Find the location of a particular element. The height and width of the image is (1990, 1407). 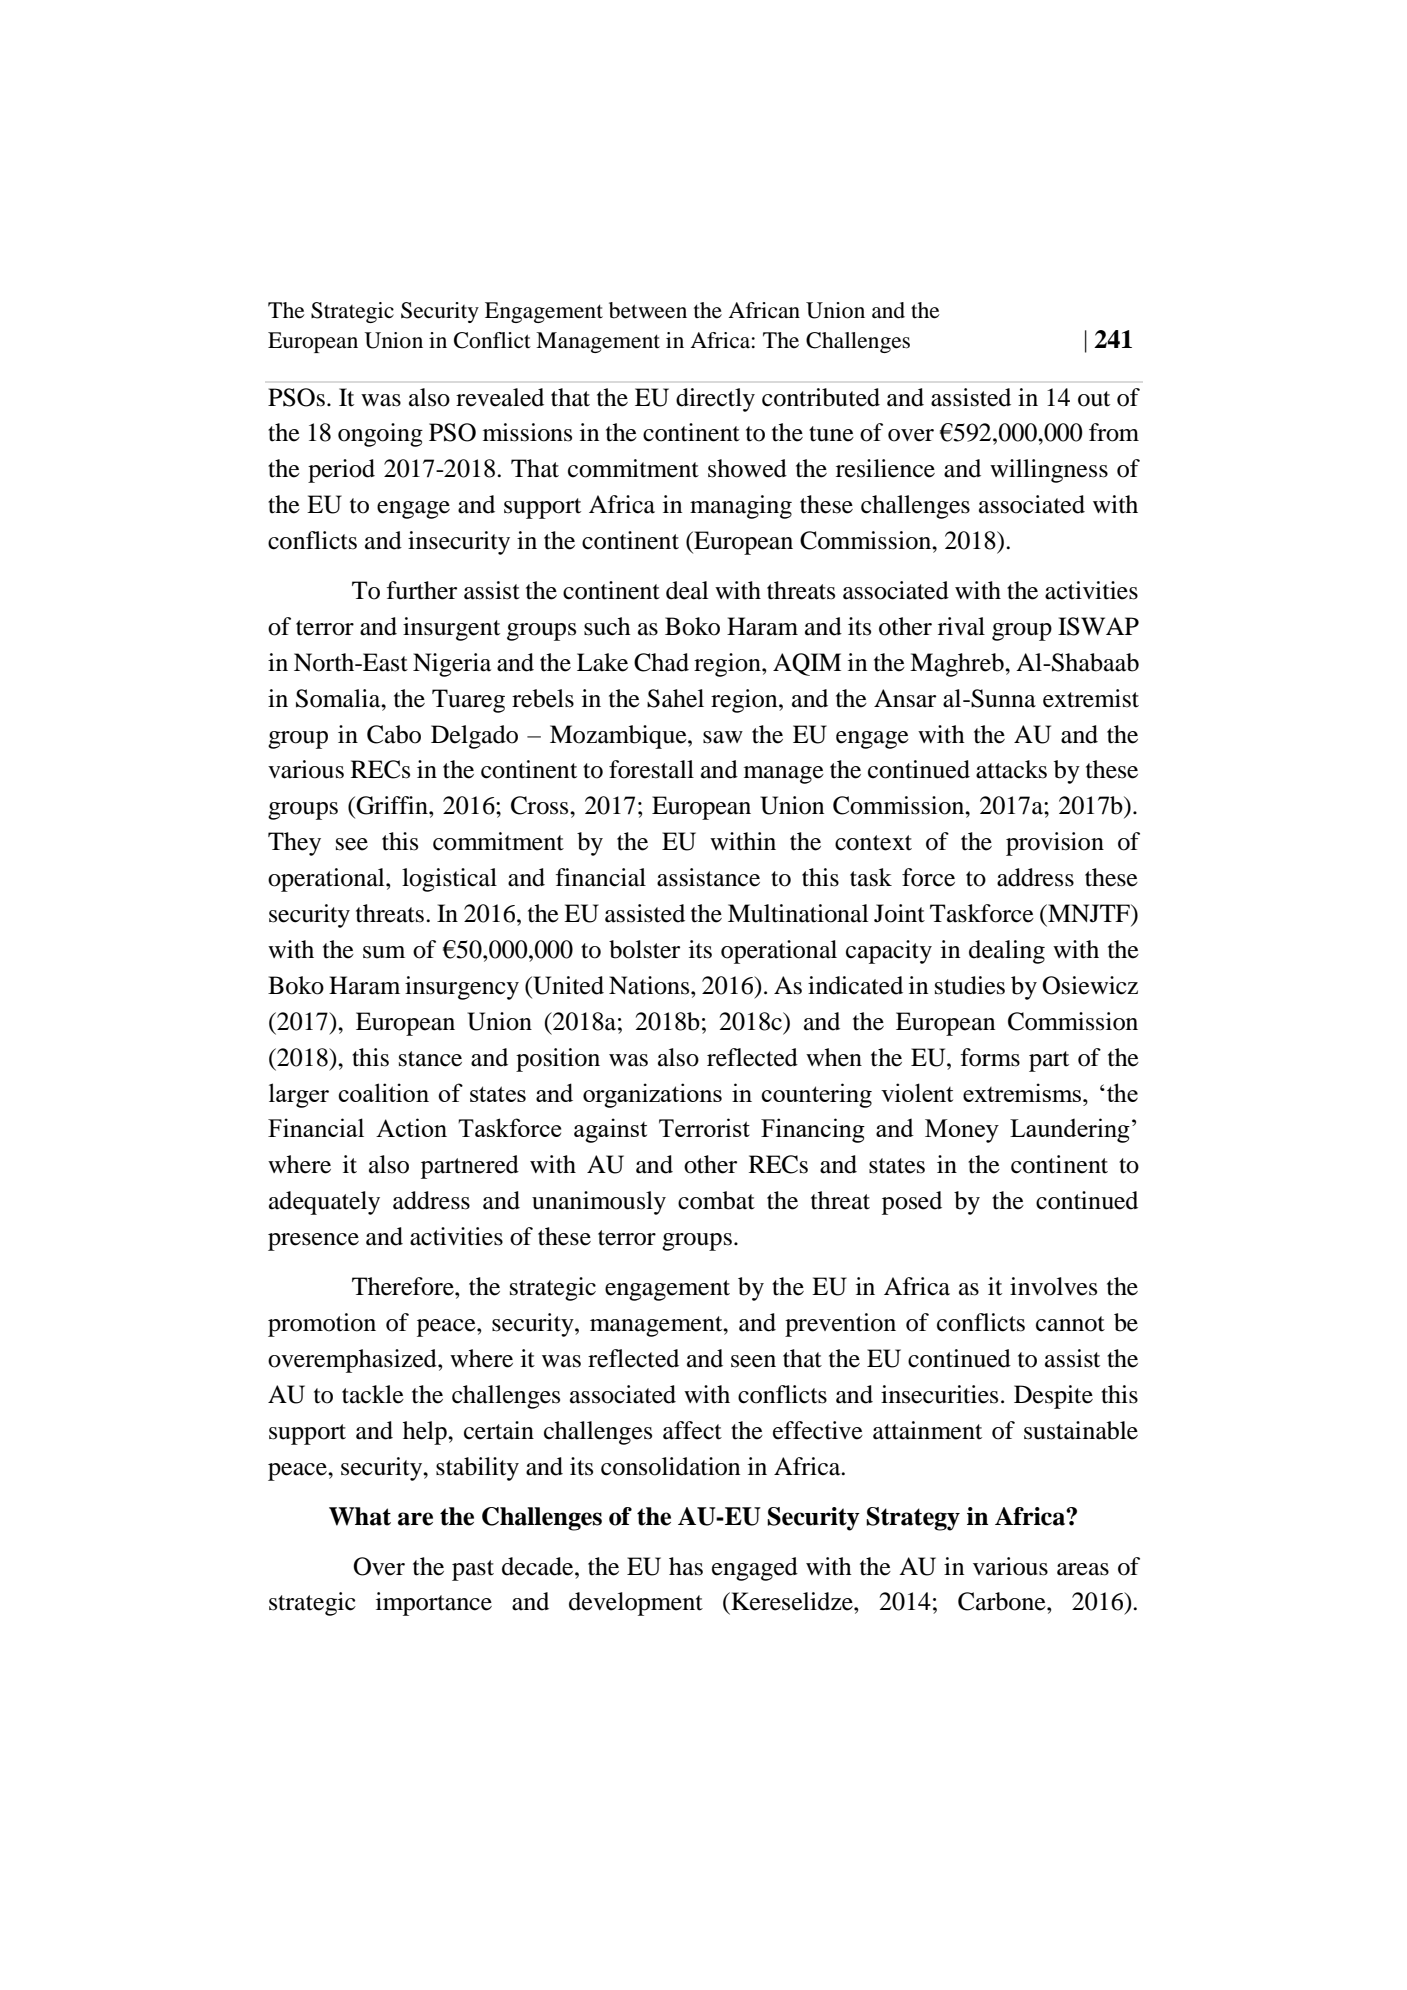

further is located at coordinates (422, 590).
